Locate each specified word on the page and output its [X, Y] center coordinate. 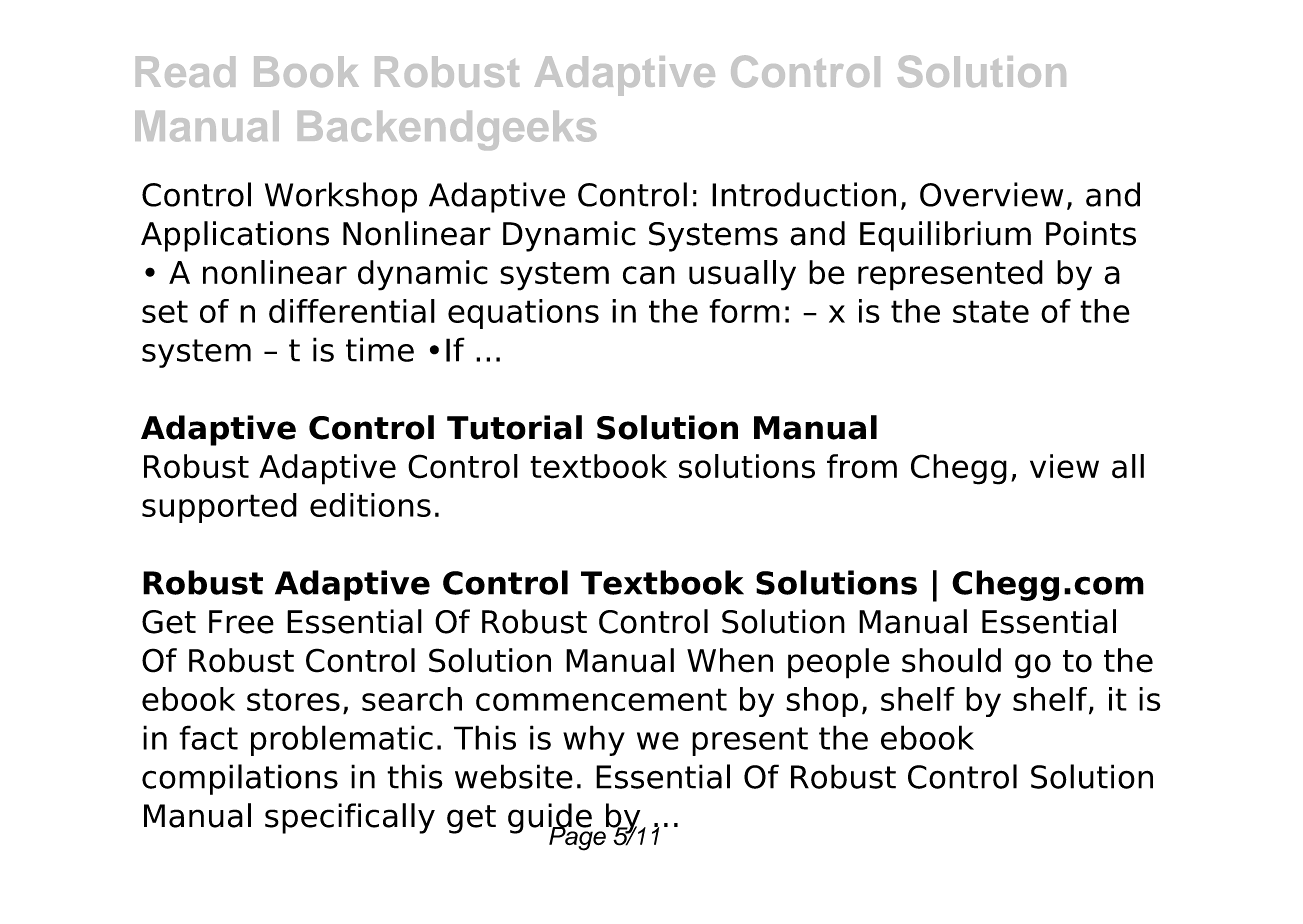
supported [219, 508]
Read [185, 71]
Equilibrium [945, 236]
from [862, 466]
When [730, 660]
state [991, 311]
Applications [235, 236]
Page [578, 837]
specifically [350, 818]
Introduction [804, 194]
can [649, 275]
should [951, 660]
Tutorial [514, 427]
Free [241, 622]
